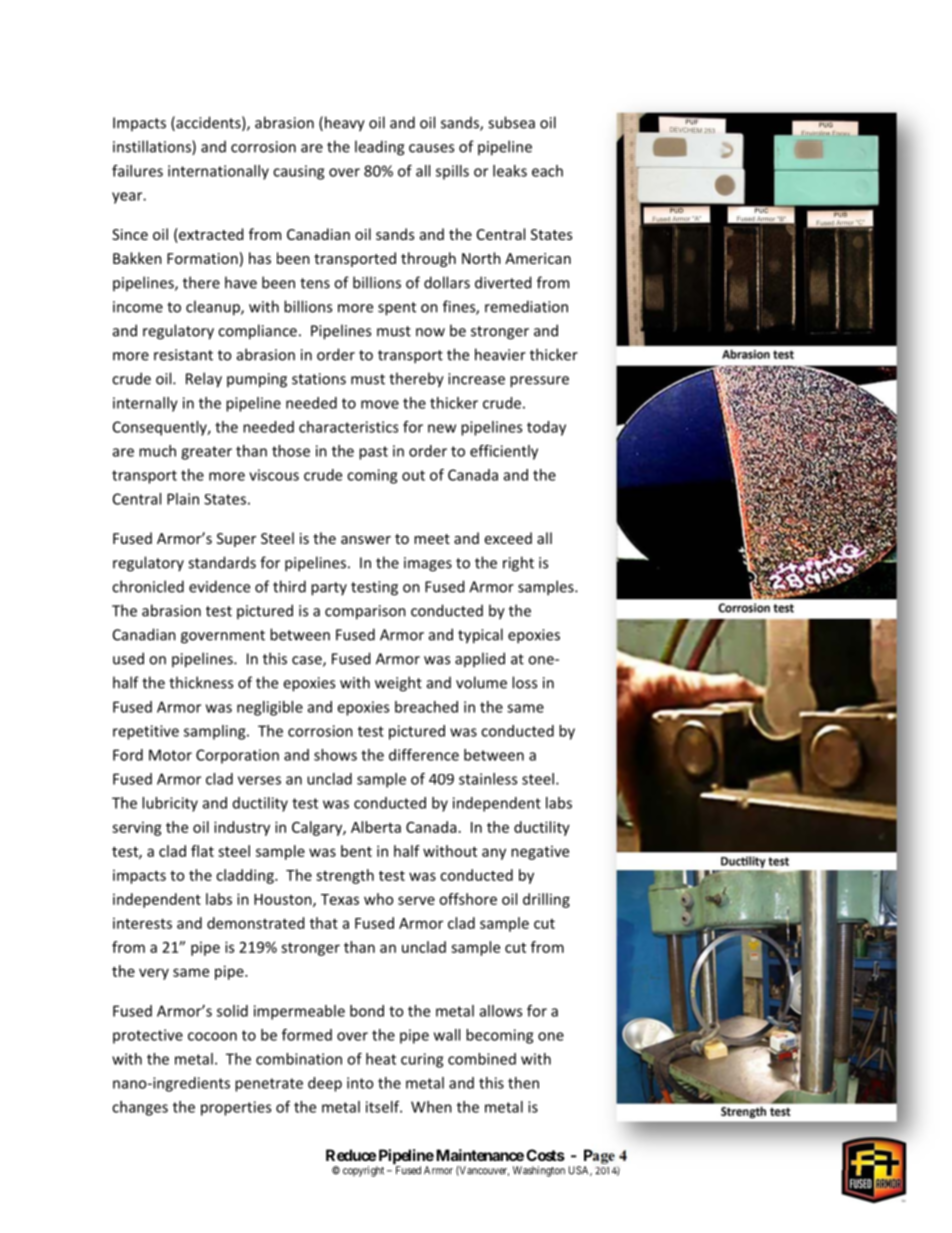 This screenshot has width=952, height=1233. Describe the element at coordinates (365, 612) in the screenshot. I see `comparison` at that location.
